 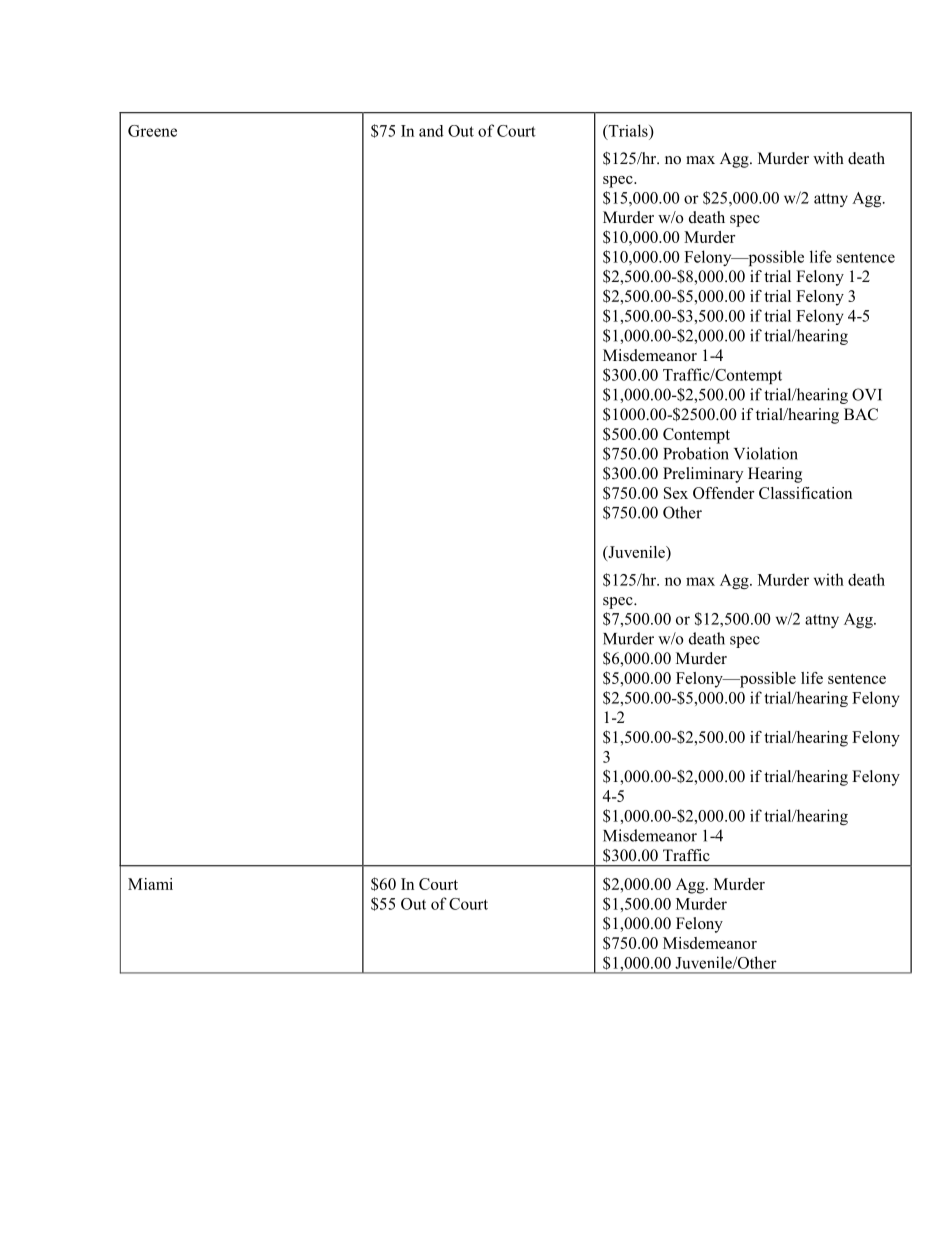 What do you see at coordinates (724, 493) in the image?
I see `Offender` at bounding box center [724, 493].
